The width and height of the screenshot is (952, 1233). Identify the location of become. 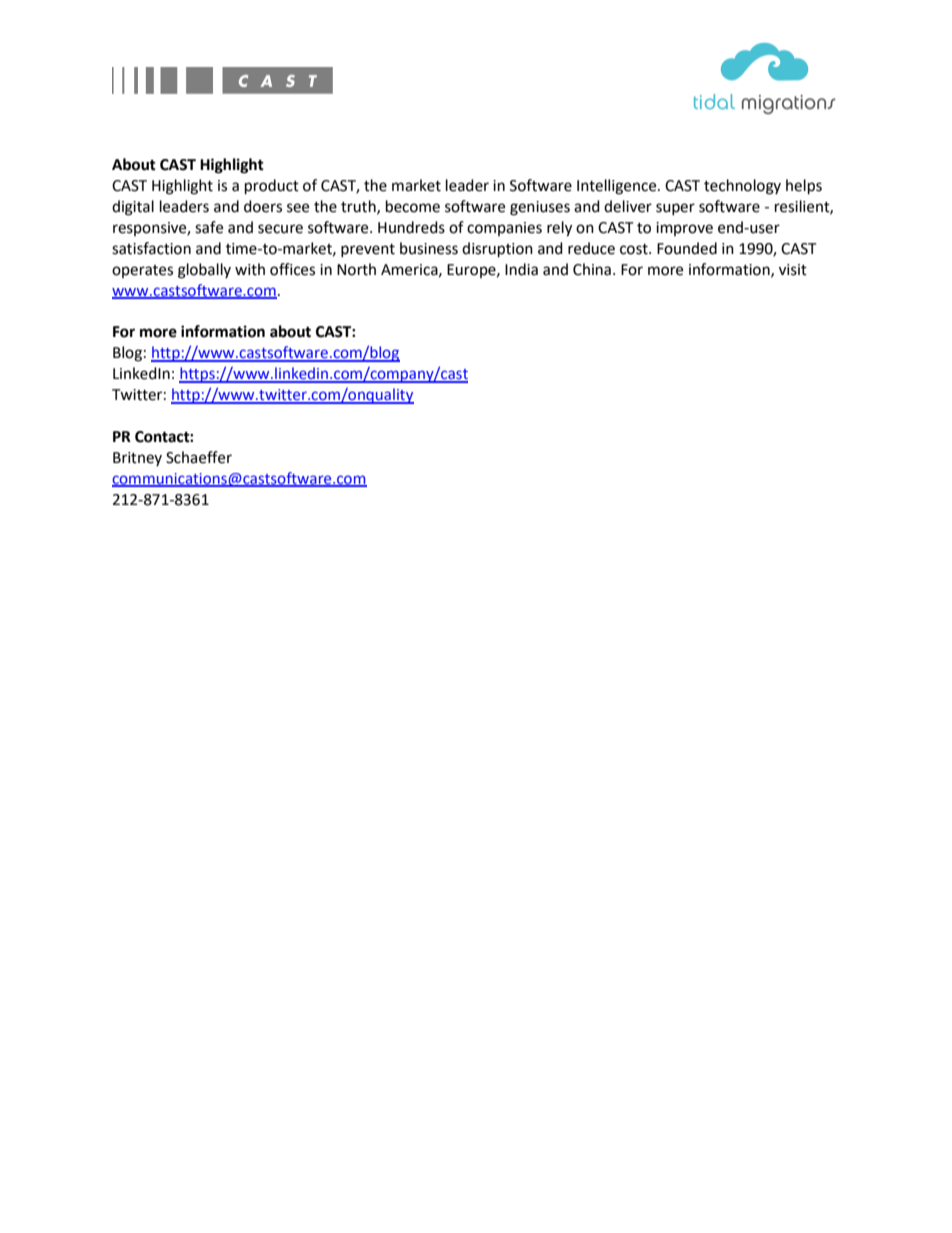
(413, 206).
